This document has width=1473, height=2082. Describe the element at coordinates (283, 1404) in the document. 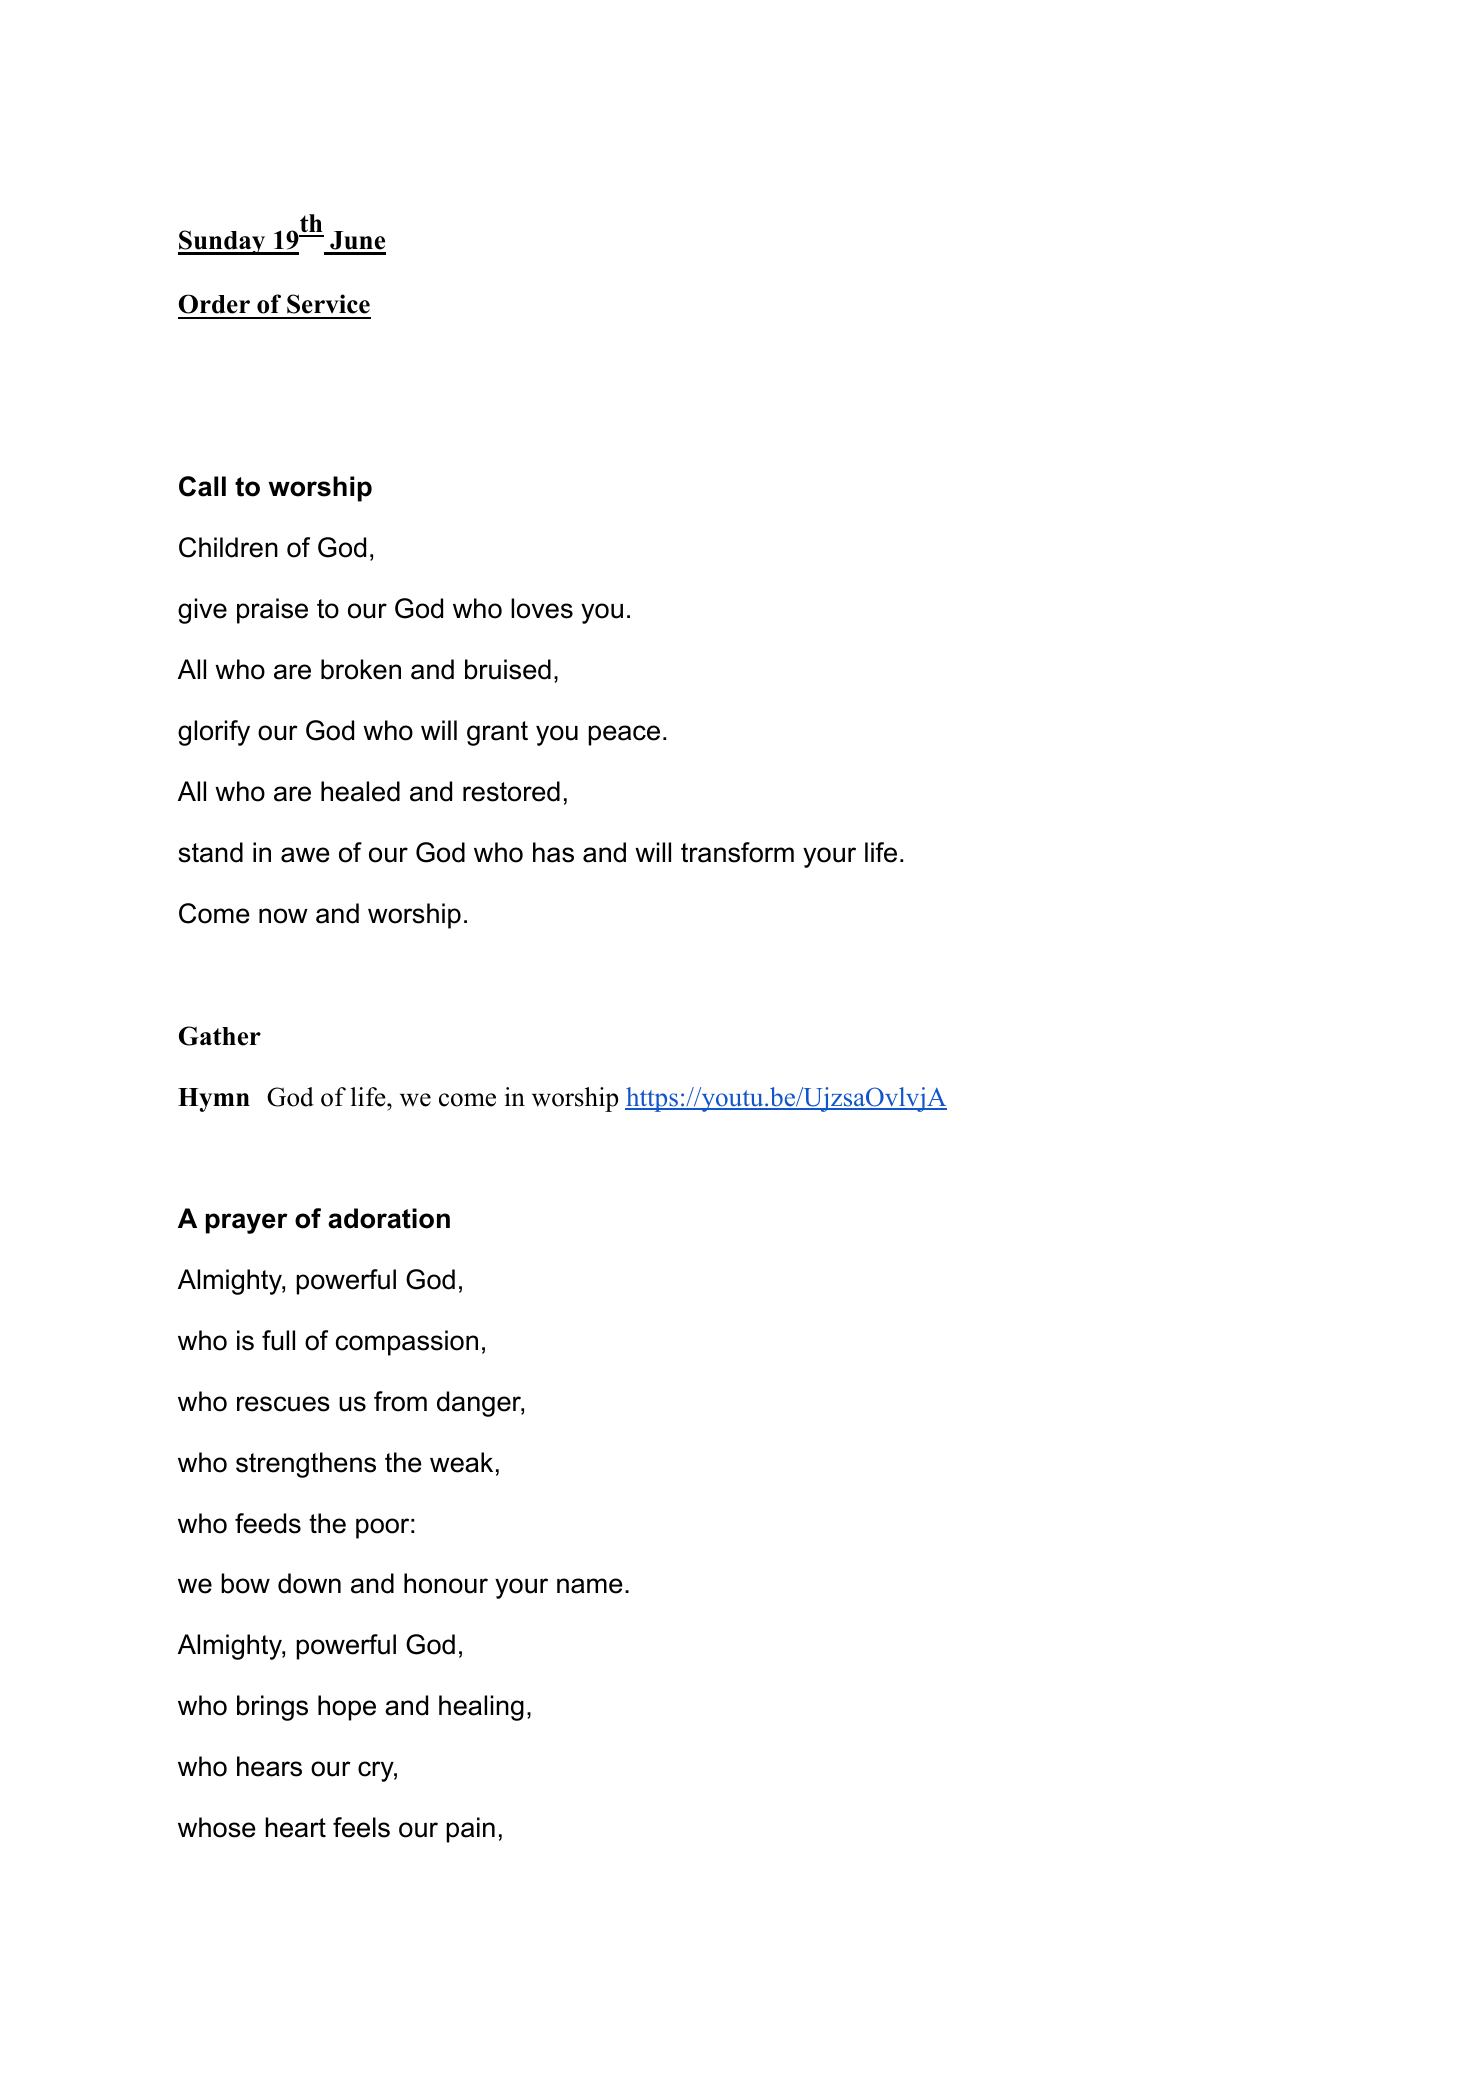

I see `rescues` at that location.
